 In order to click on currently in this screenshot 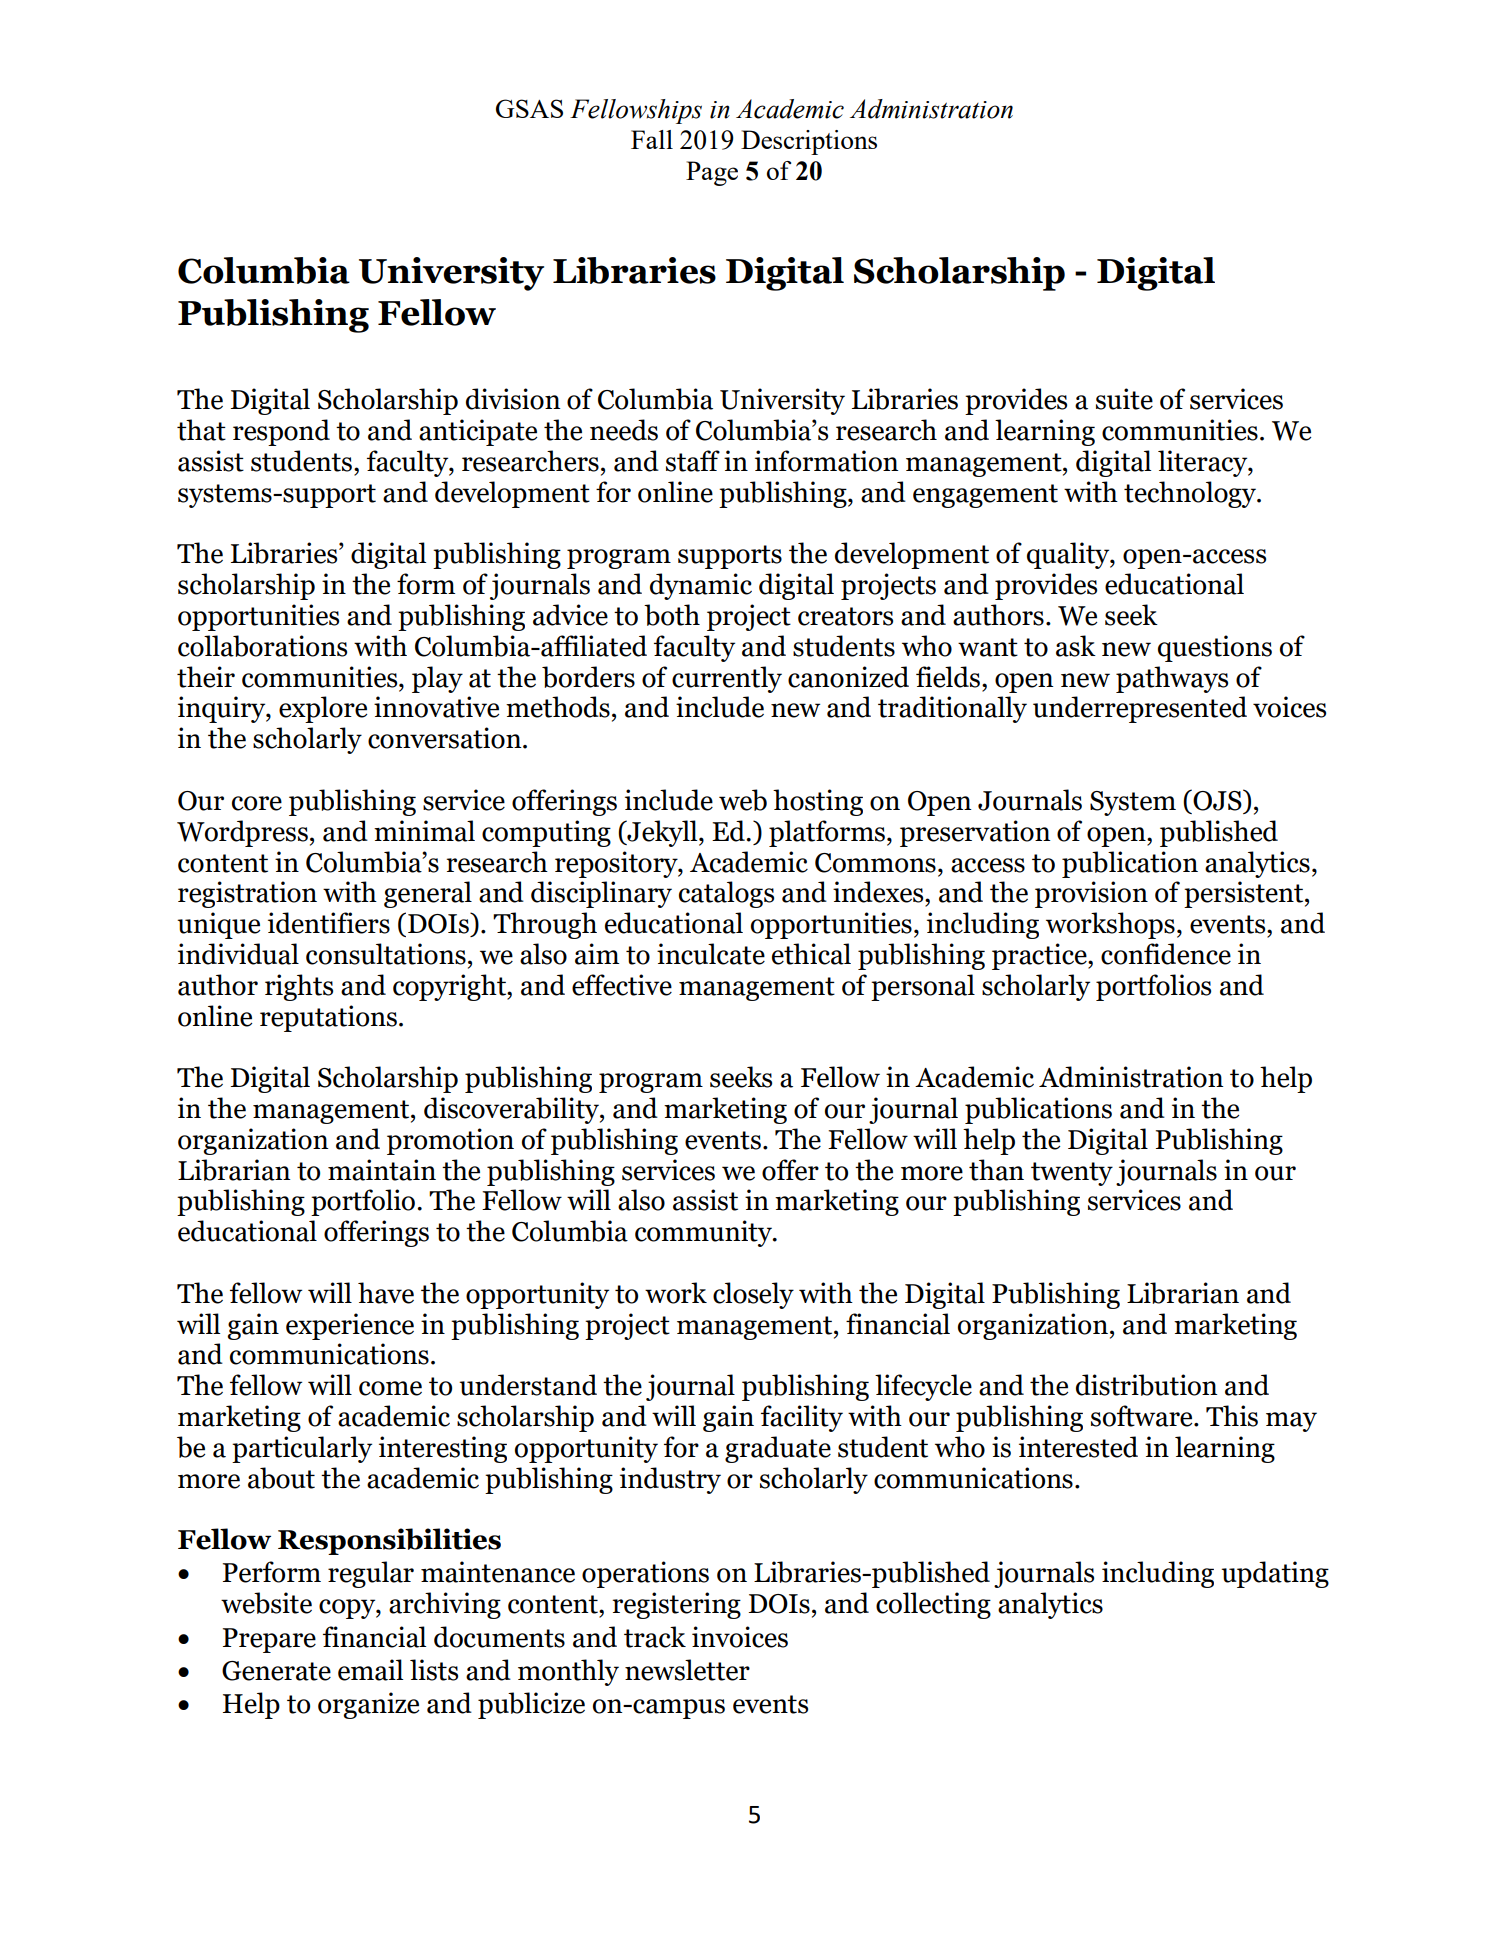, I will do `click(727, 679)`.
